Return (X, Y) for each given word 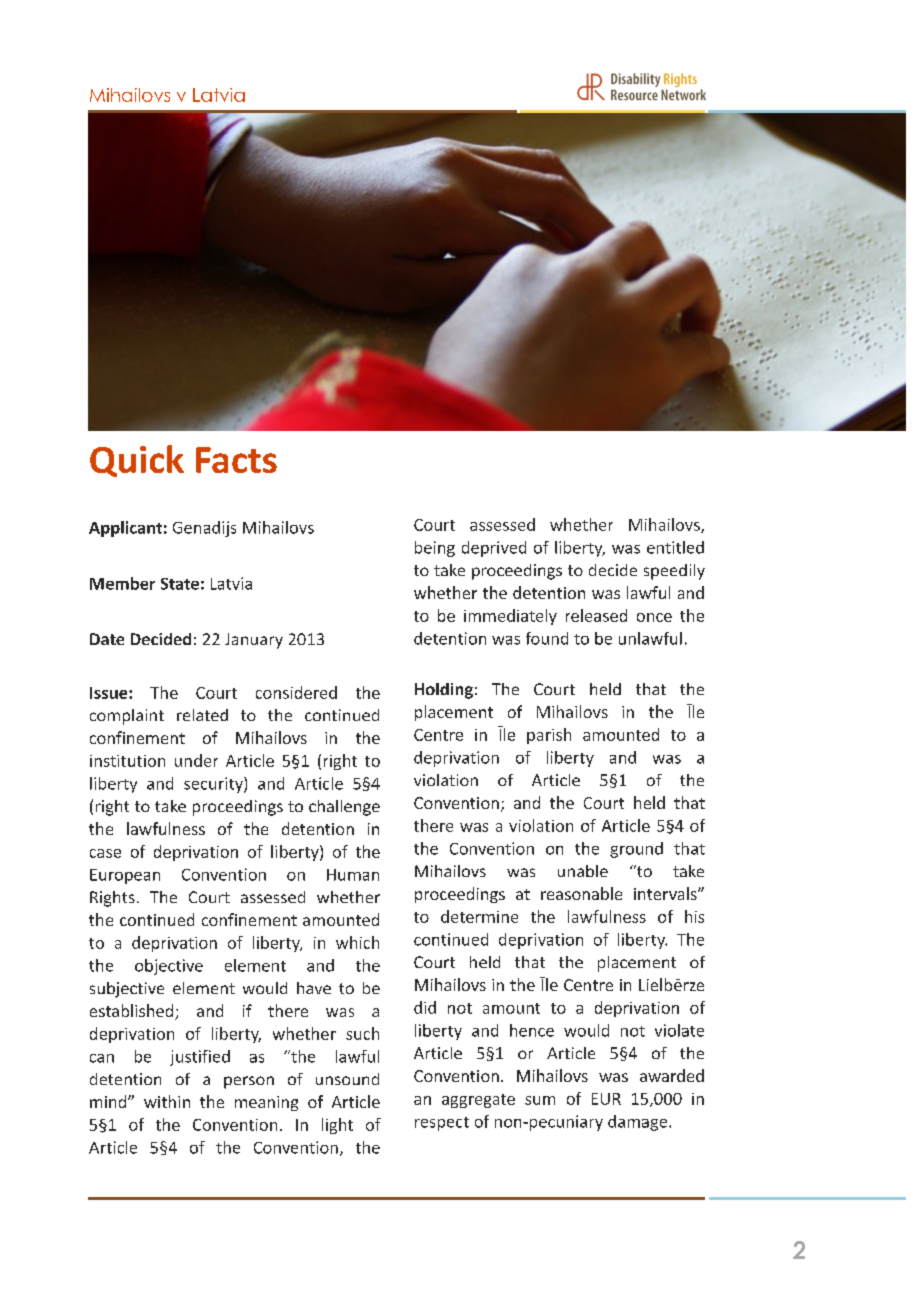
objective (169, 967)
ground (636, 850)
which (357, 942)
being (435, 549)
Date (107, 639)
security (214, 785)
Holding (444, 691)
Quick (137, 461)
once (654, 617)
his (694, 916)
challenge (344, 808)
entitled (675, 547)
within (167, 1101)
